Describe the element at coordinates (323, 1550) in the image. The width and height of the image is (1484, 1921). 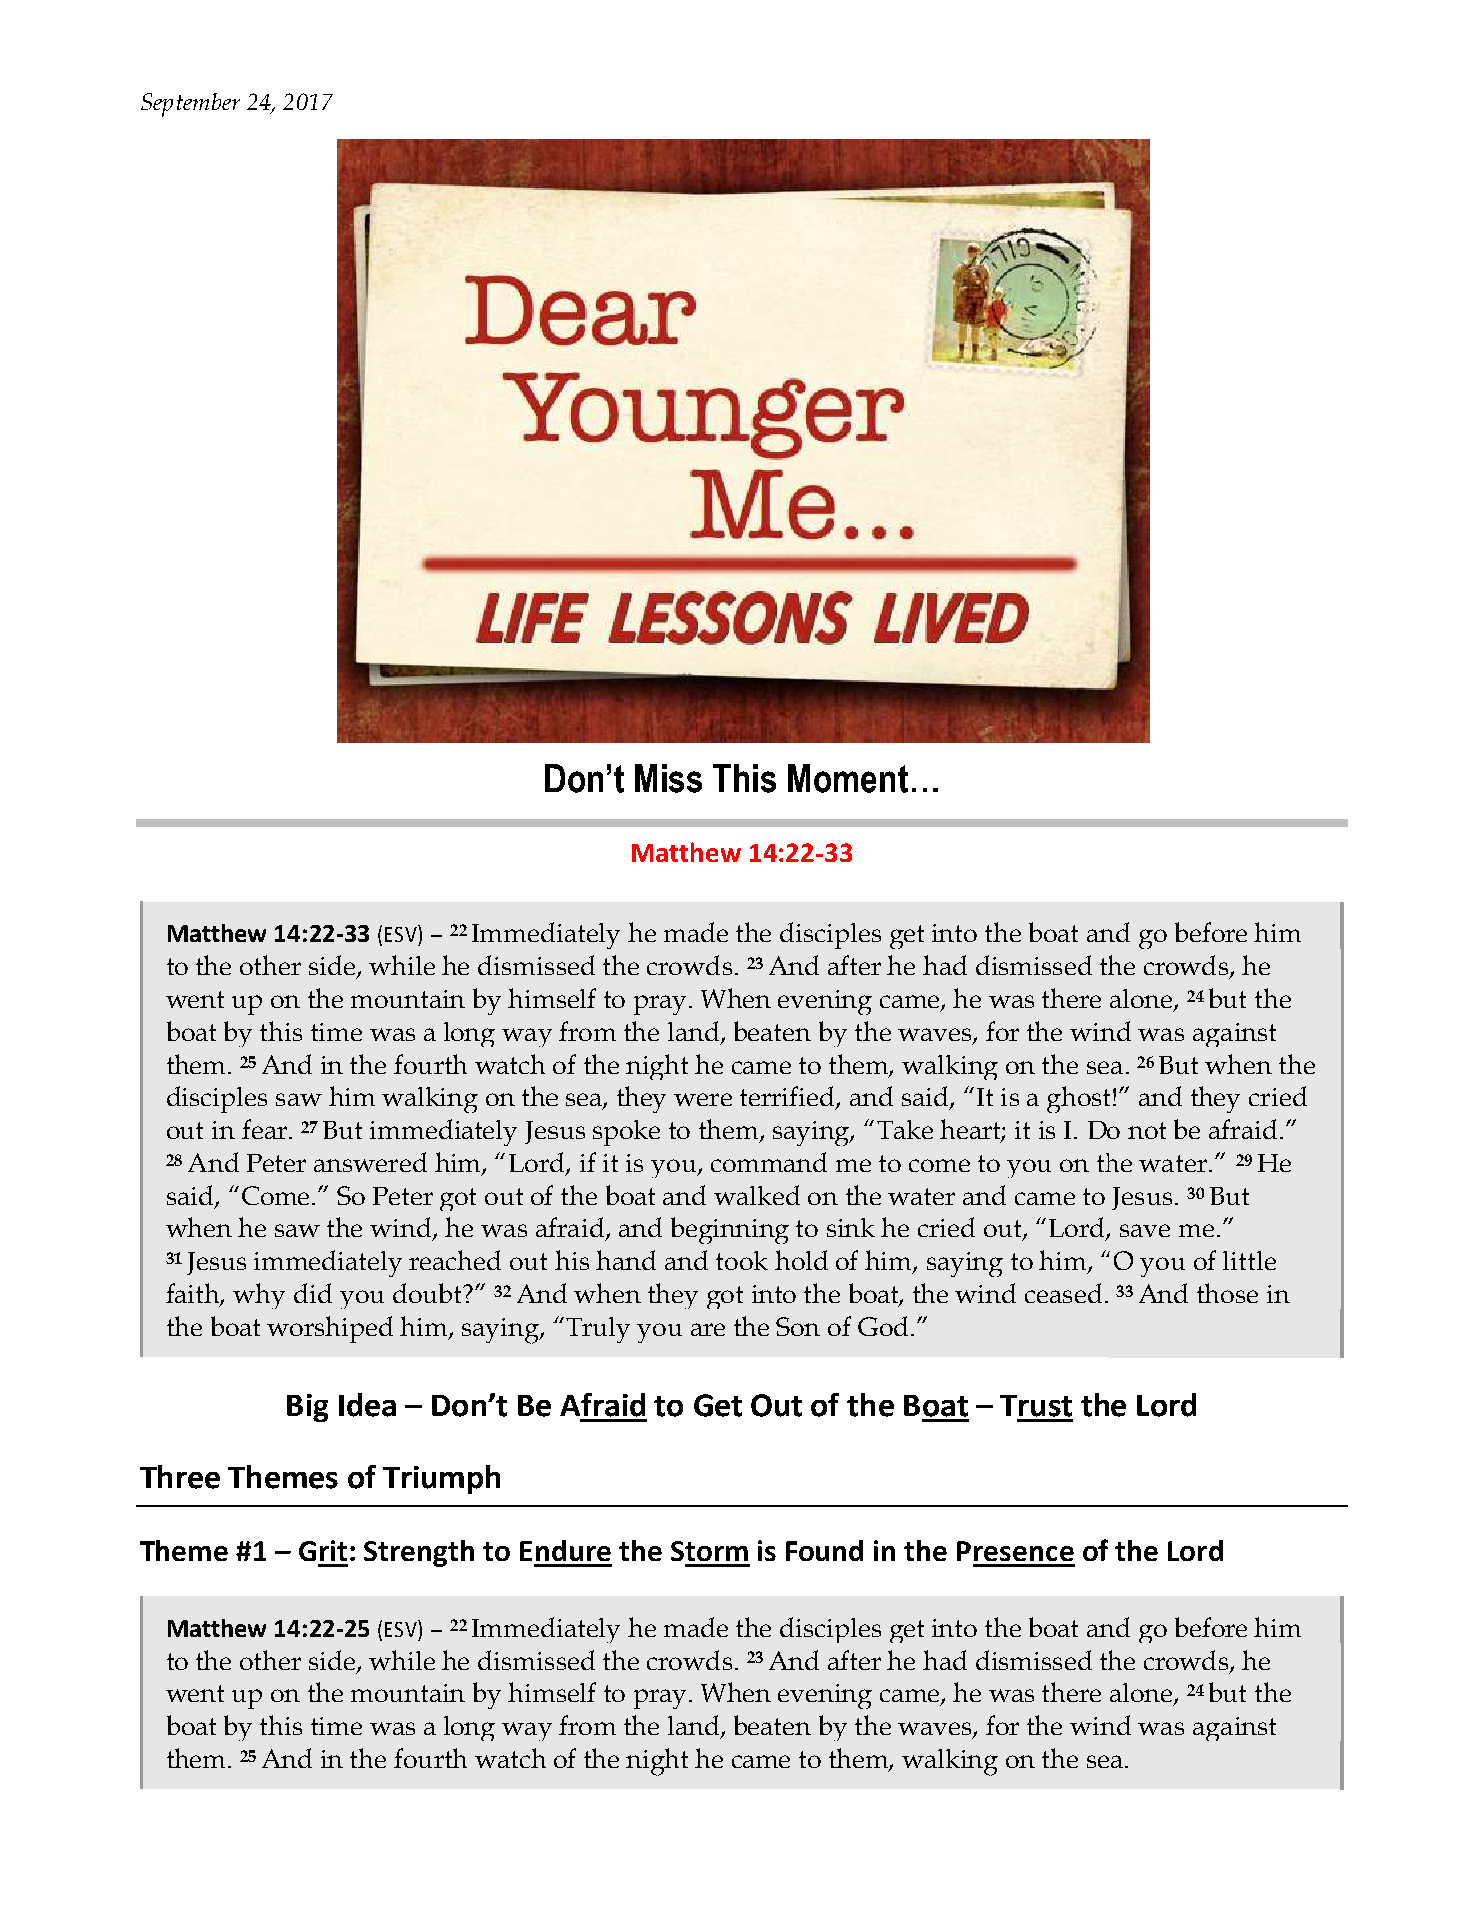
I see `Grit` at that location.
